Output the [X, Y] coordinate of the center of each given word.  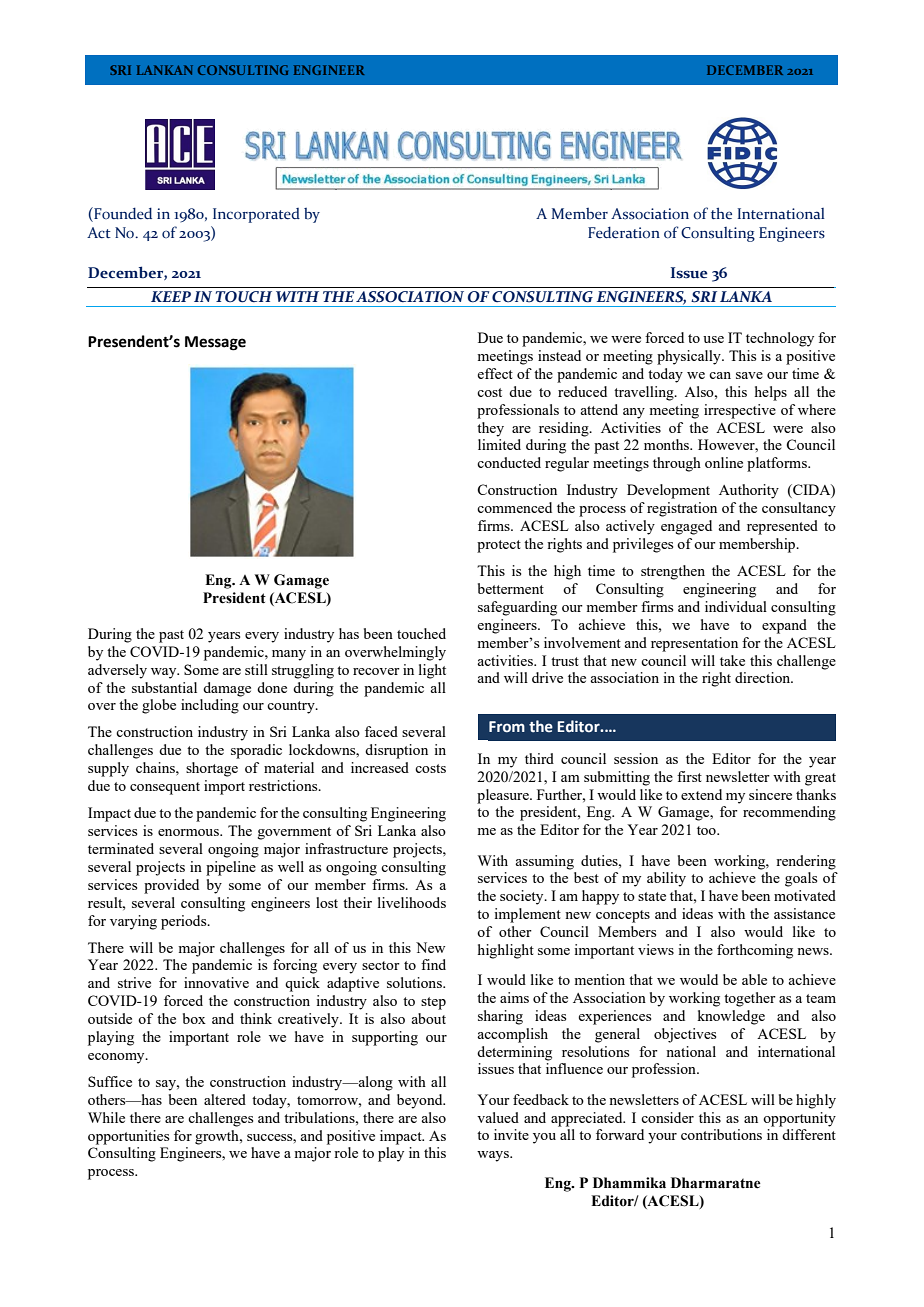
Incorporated [256, 215]
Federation [624, 232]
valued [498, 1117]
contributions [721, 1134]
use [713, 339]
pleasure [504, 796]
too [707, 830]
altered [225, 1099]
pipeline [231, 868]
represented [782, 527]
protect [499, 546]
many [289, 655]
